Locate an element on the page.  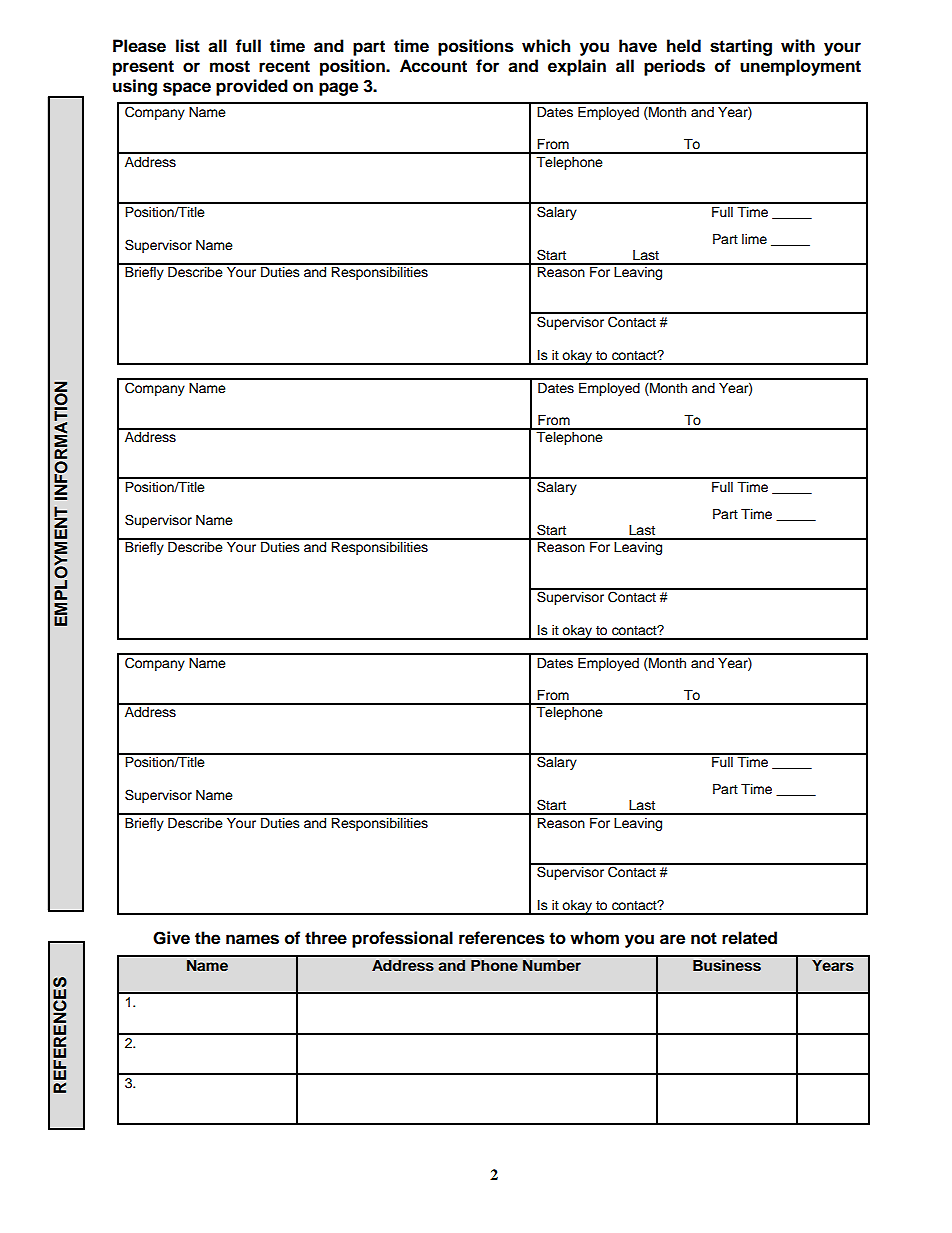
the is located at coordinates (207, 938).
